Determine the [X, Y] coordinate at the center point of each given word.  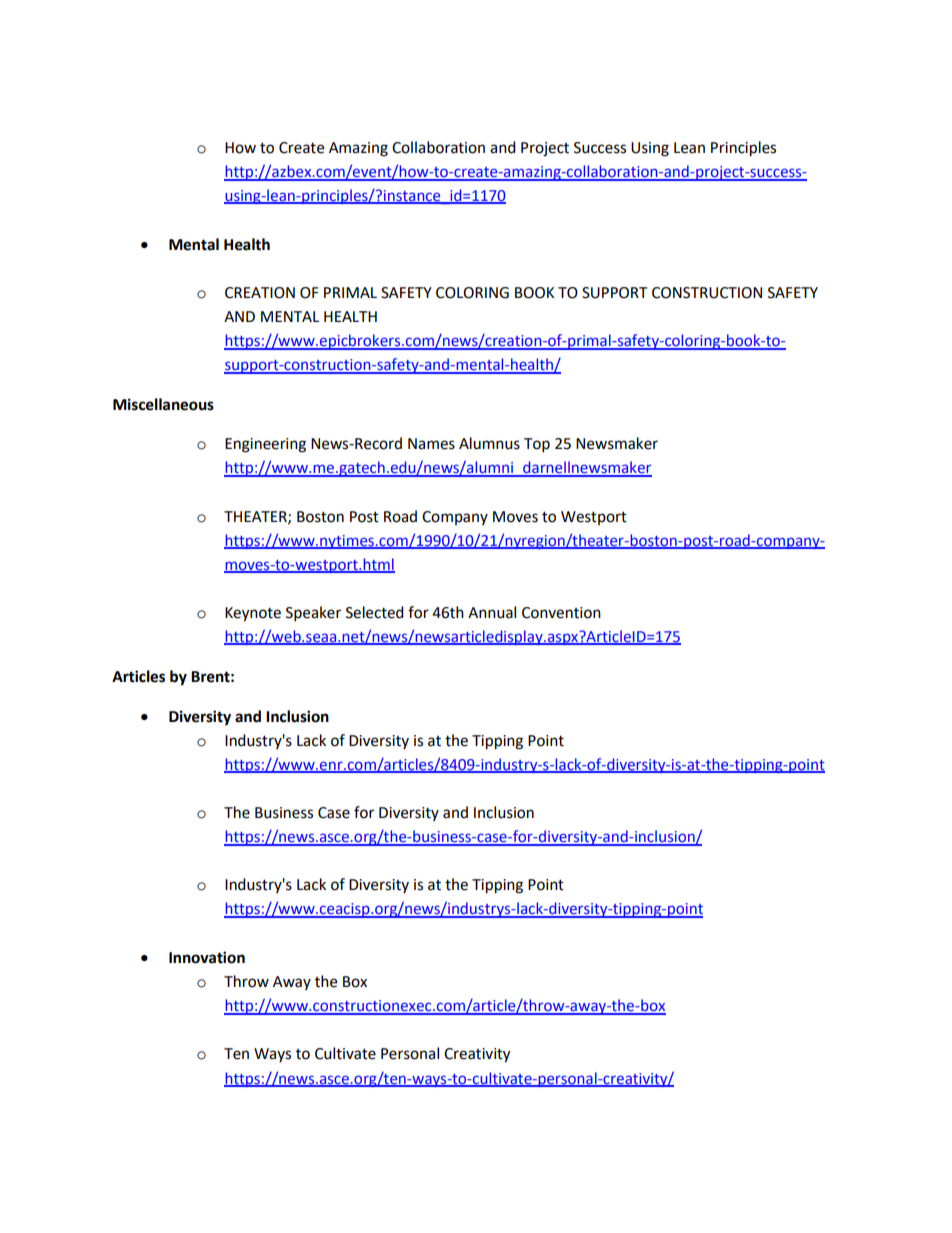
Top [537, 445]
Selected [375, 612]
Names [431, 444]
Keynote [253, 614]
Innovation [207, 957]
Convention [561, 613]
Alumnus [489, 443]
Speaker [313, 614]
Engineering [265, 445]
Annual [492, 612]
